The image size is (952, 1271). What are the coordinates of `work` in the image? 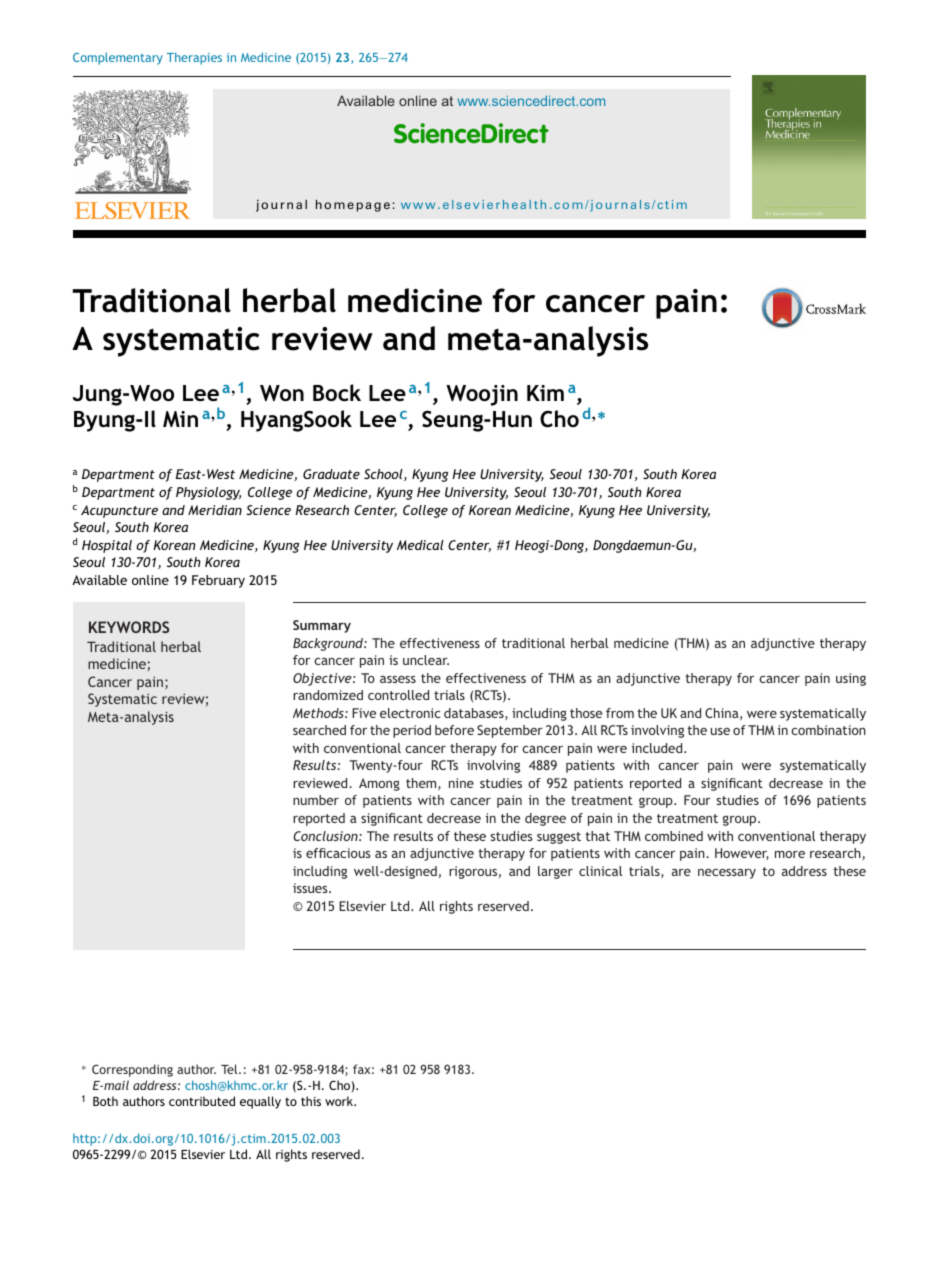 It's located at (340, 1101).
